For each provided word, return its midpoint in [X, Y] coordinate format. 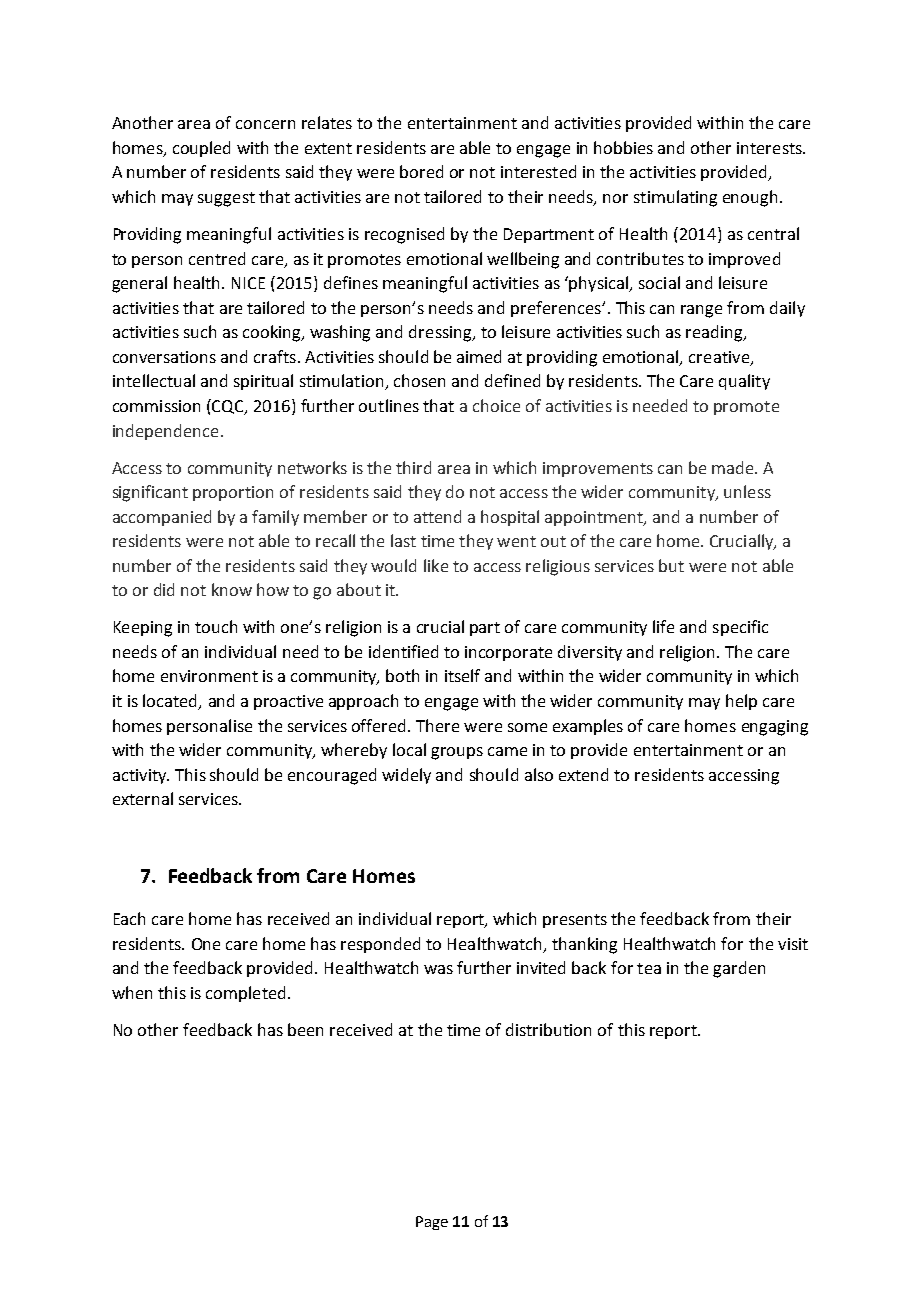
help [741, 702]
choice [496, 405]
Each [129, 918]
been [305, 1029]
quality [744, 382]
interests [770, 148]
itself [462, 675]
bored [421, 171]
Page [432, 1223]
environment [209, 676]
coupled [201, 149]
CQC [228, 407]
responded [380, 945]
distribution [548, 1029]
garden [739, 969]
